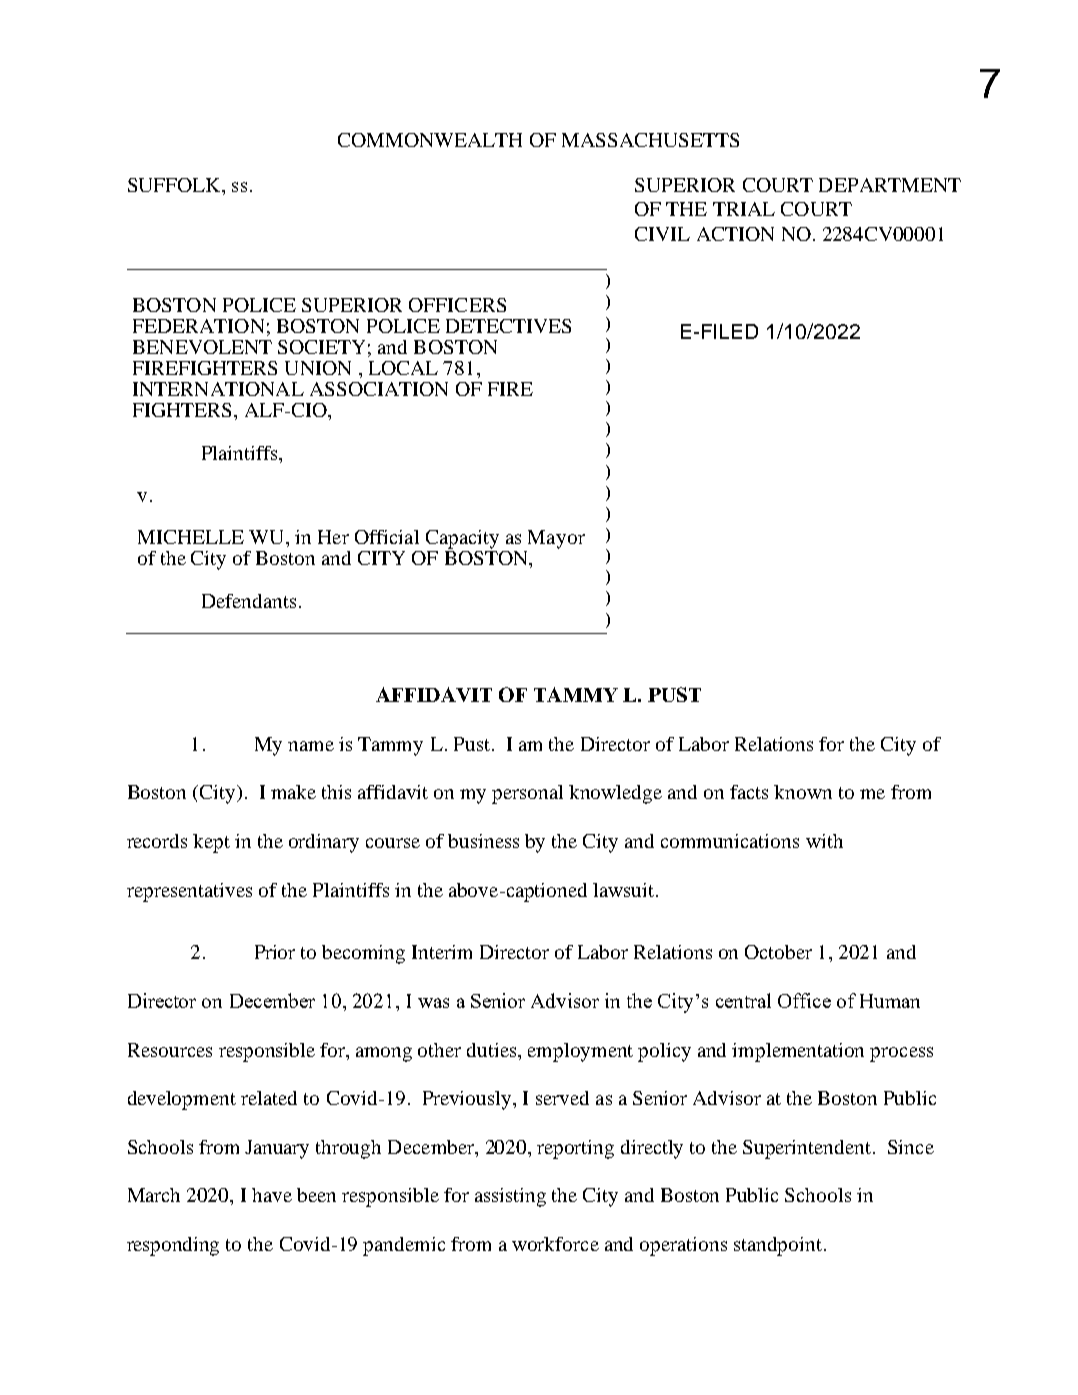 This screenshot has height=1395, width=1078. What do you see at coordinates (483, 841) in the screenshot?
I see `business` at bounding box center [483, 841].
